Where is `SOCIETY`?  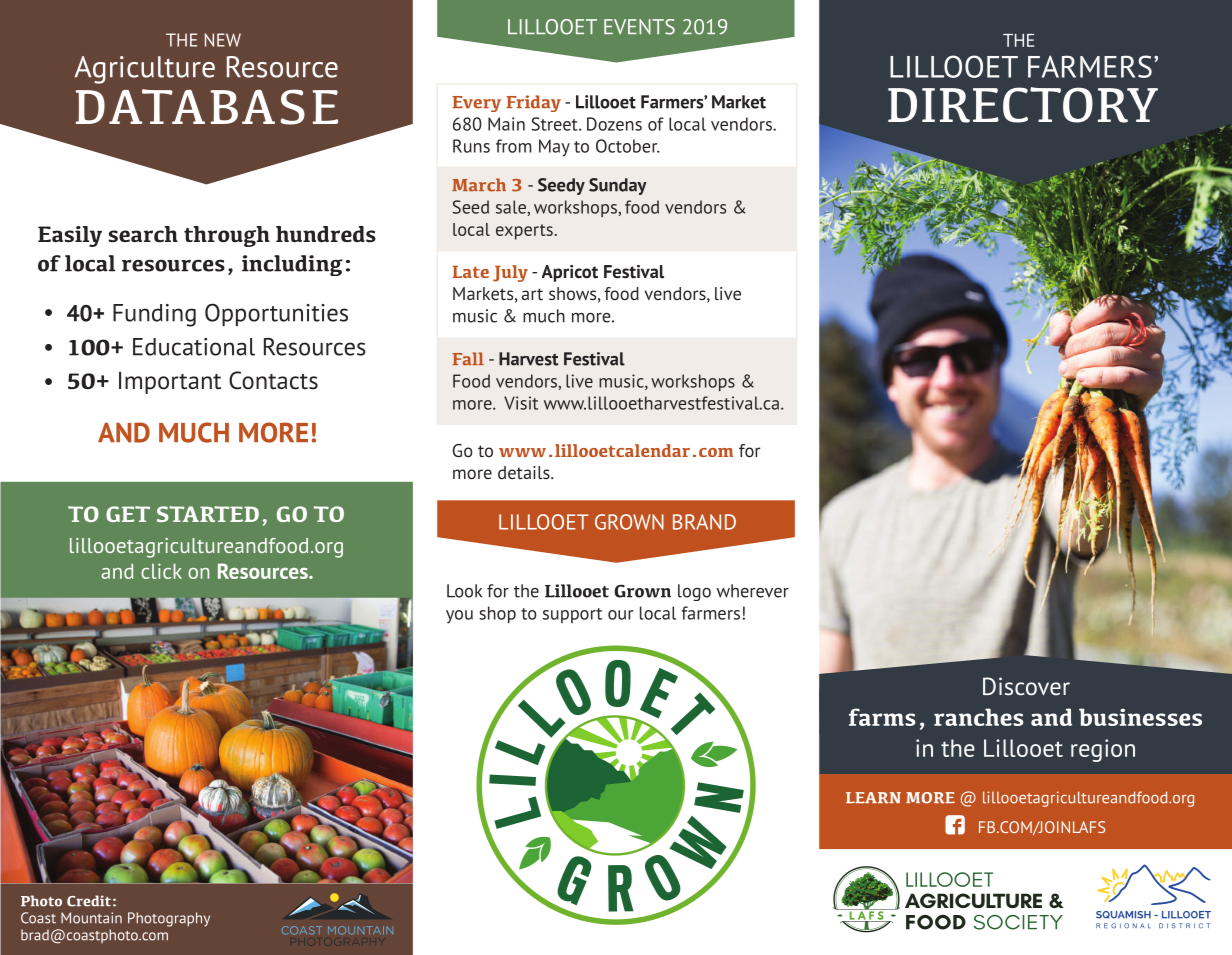 SOCIETY is located at coordinates (1018, 922).
